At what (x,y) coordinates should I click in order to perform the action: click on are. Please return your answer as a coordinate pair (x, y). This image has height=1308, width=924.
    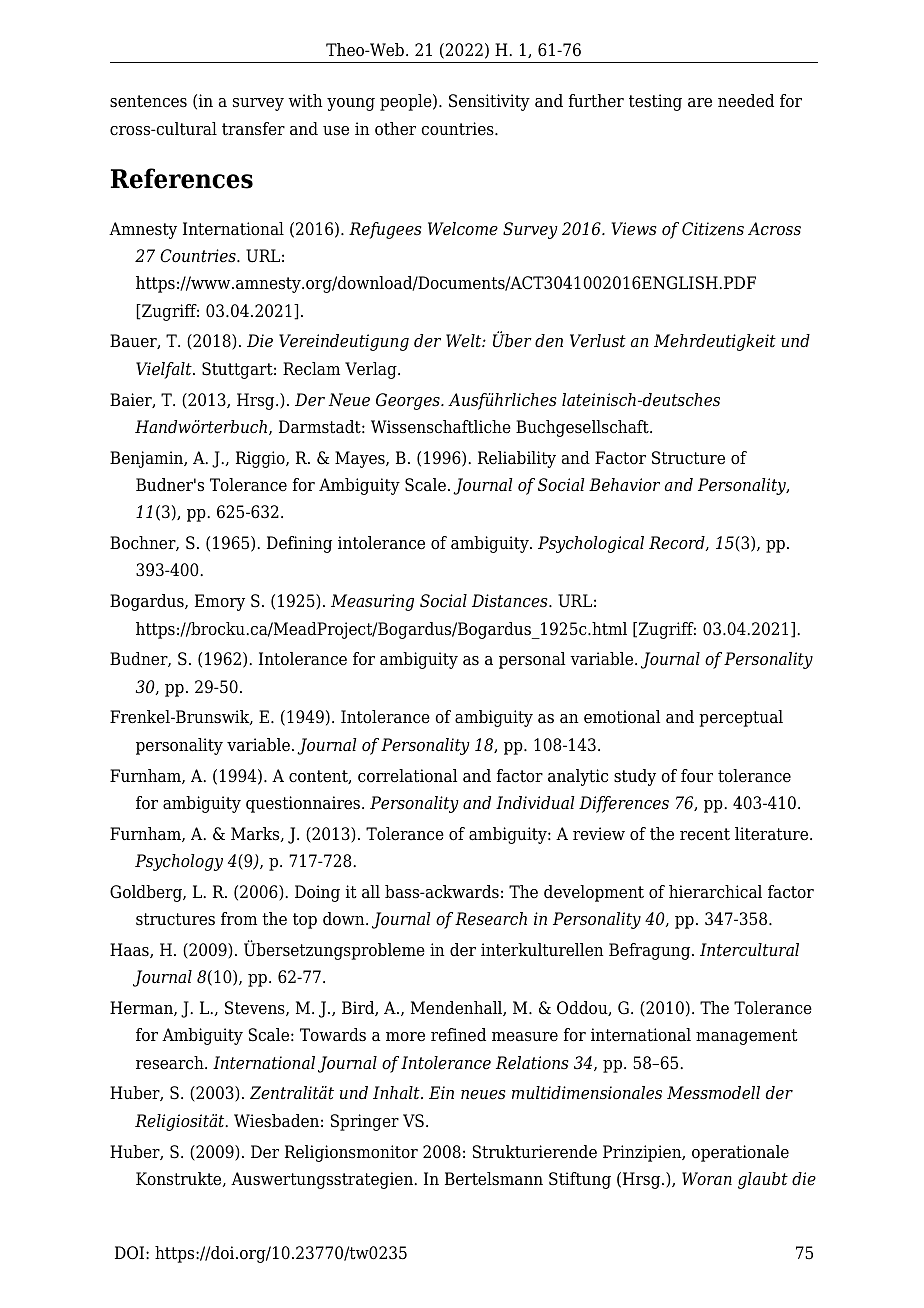
    Looking at the image, I should click on (700, 103).
